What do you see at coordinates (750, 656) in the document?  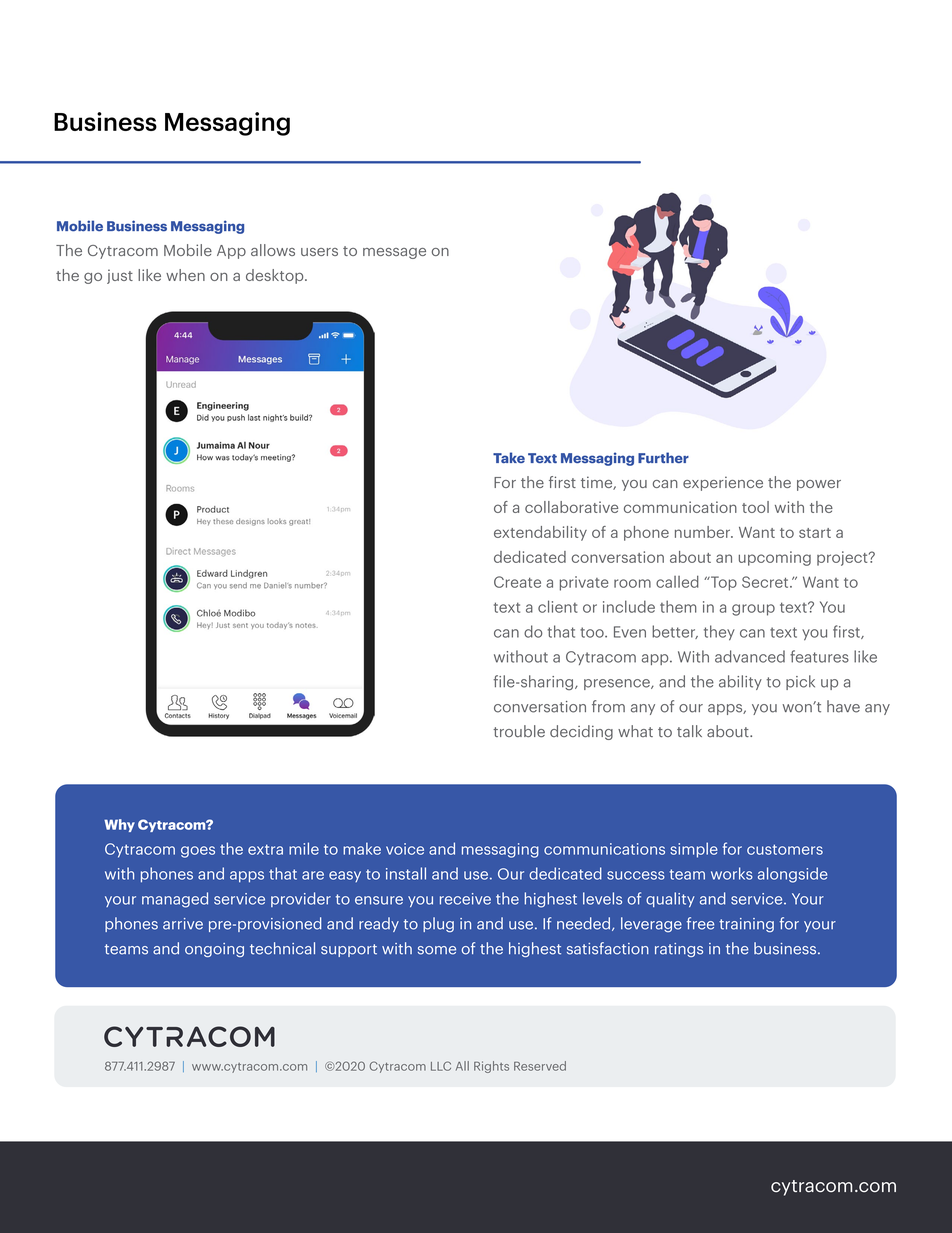 I see `advanced` at bounding box center [750, 656].
